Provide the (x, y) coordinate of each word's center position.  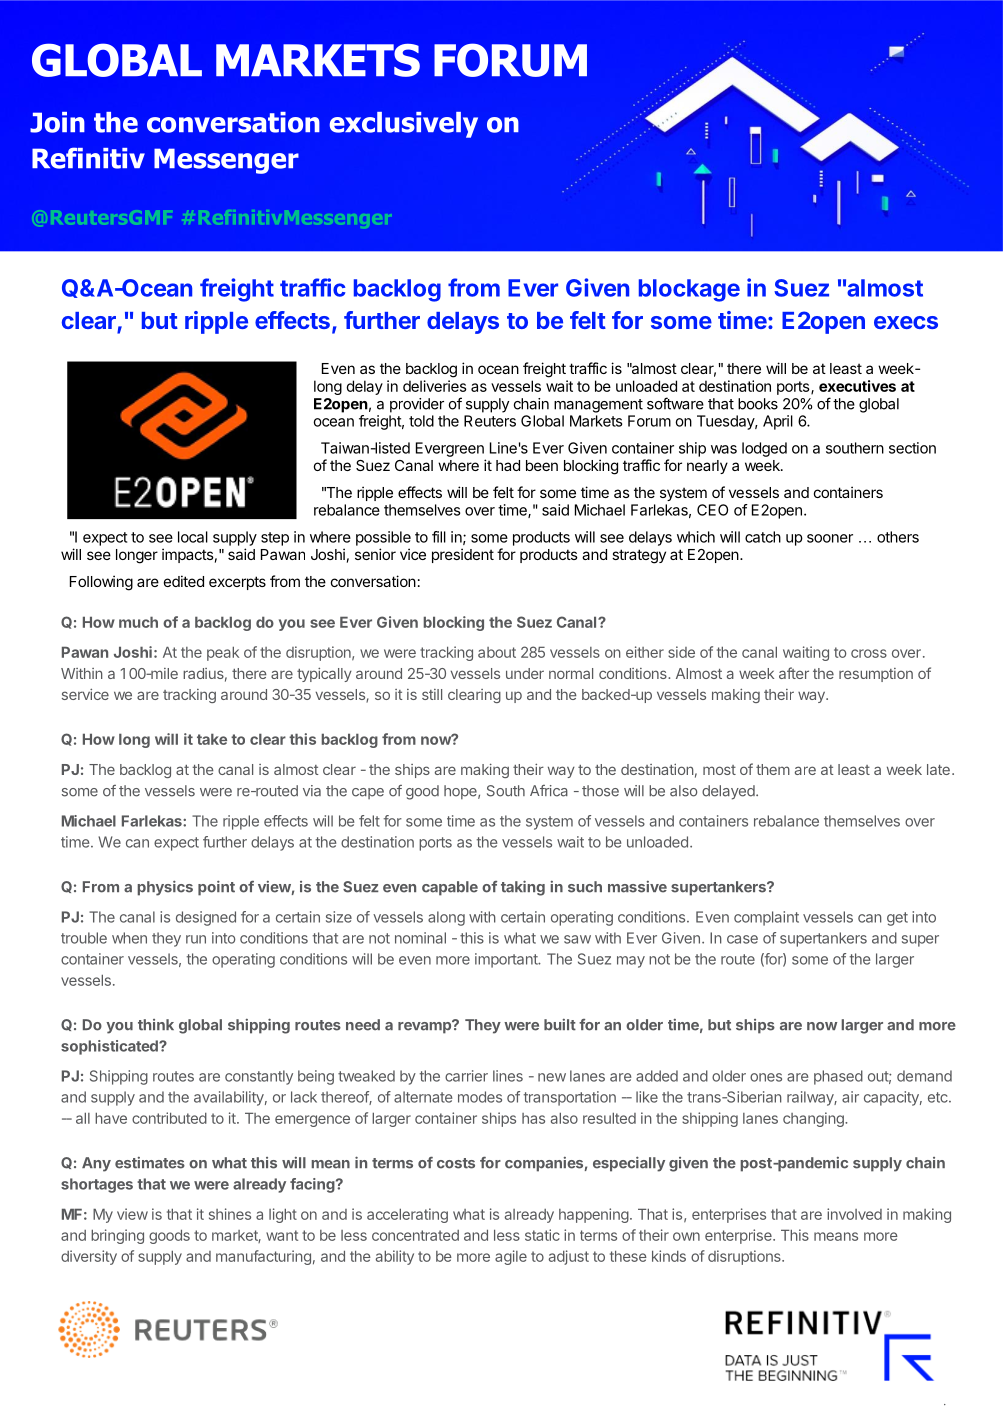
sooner (830, 538)
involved (854, 1214)
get (897, 919)
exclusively (404, 125)
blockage (689, 290)
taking (523, 888)
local (193, 537)
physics (165, 888)
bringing (117, 1236)
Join (57, 122)
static (542, 1235)
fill (439, 537)
